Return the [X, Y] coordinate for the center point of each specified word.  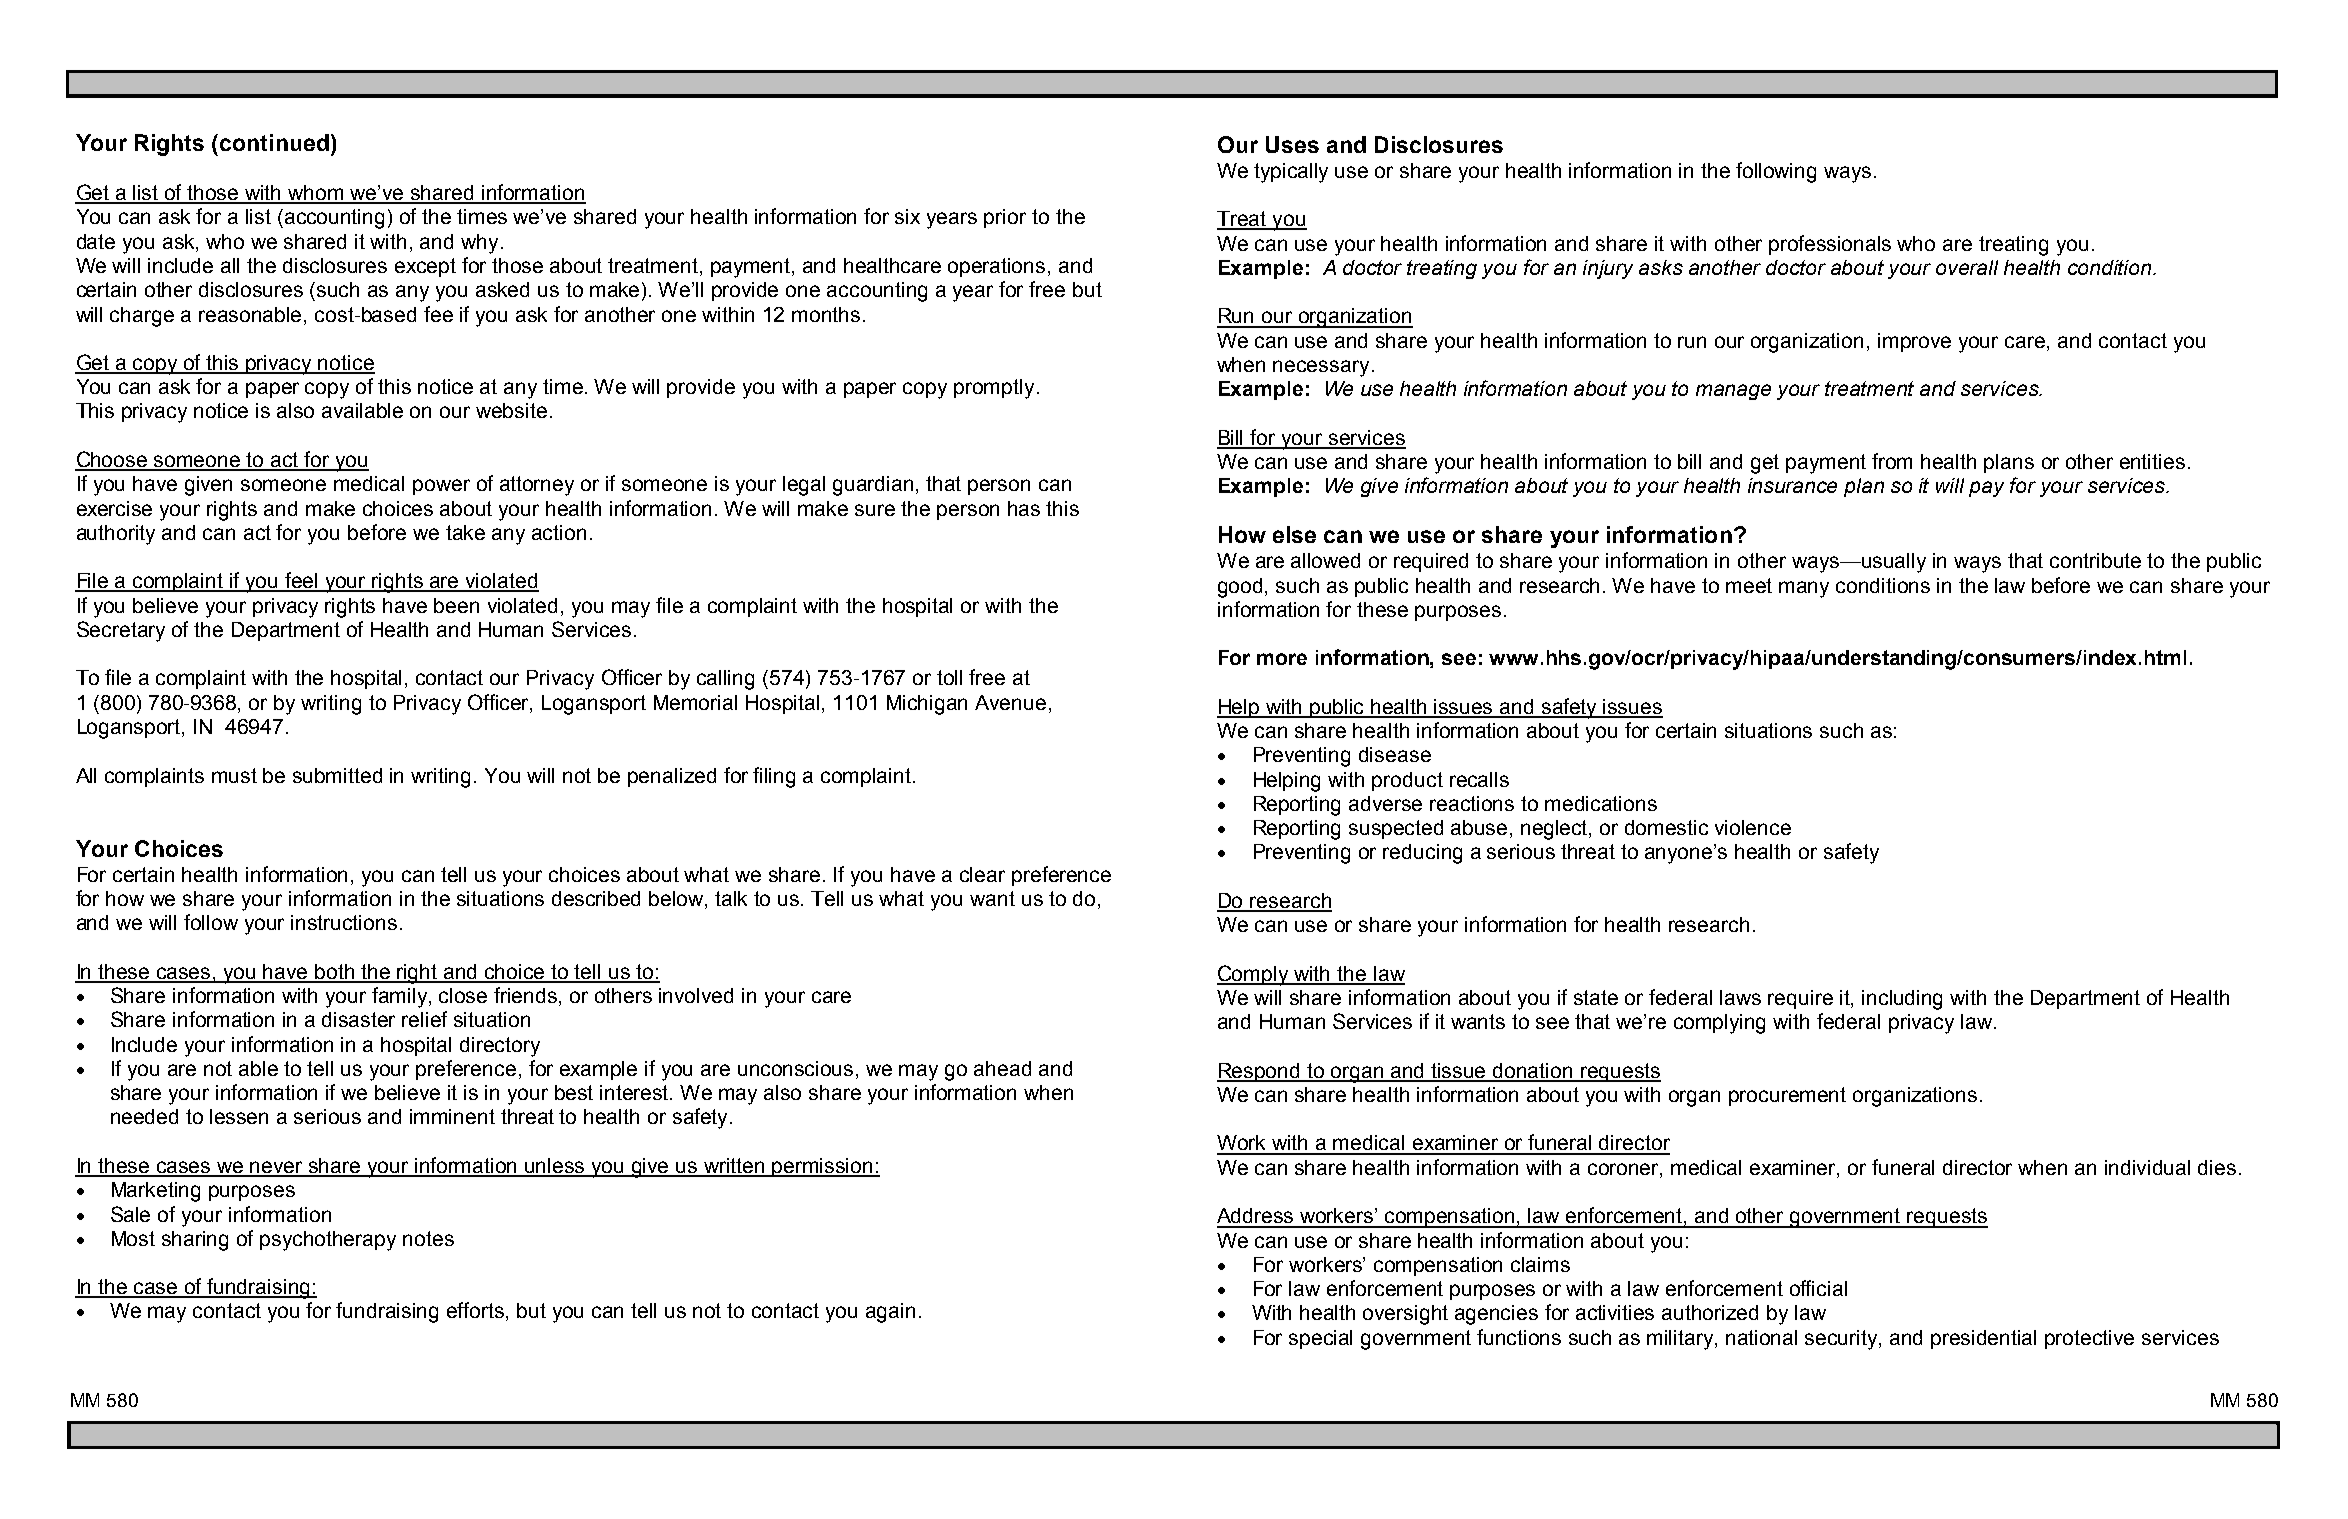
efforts [477, 1311]
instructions [344, 922]
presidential [1983, 1339]
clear [982, 874]
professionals [1830, 245]
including [1902, 1000]
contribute [2095, 560]
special [1320, 1339]
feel [301, 581]
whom [316, 194]
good [1240, 588]
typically [1291, 173]
